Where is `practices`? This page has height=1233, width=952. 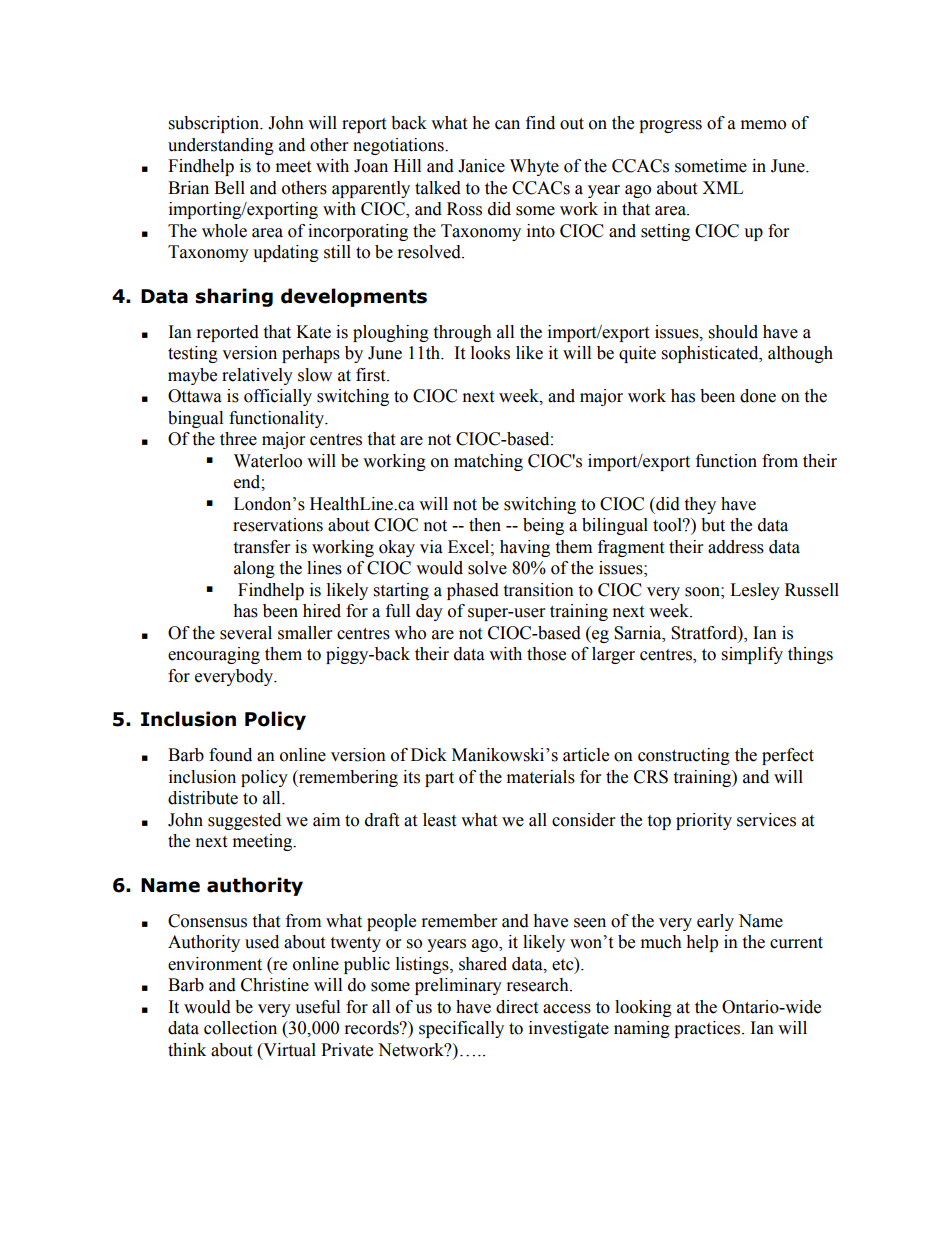 practices is located at coordinates (708, 1029).
